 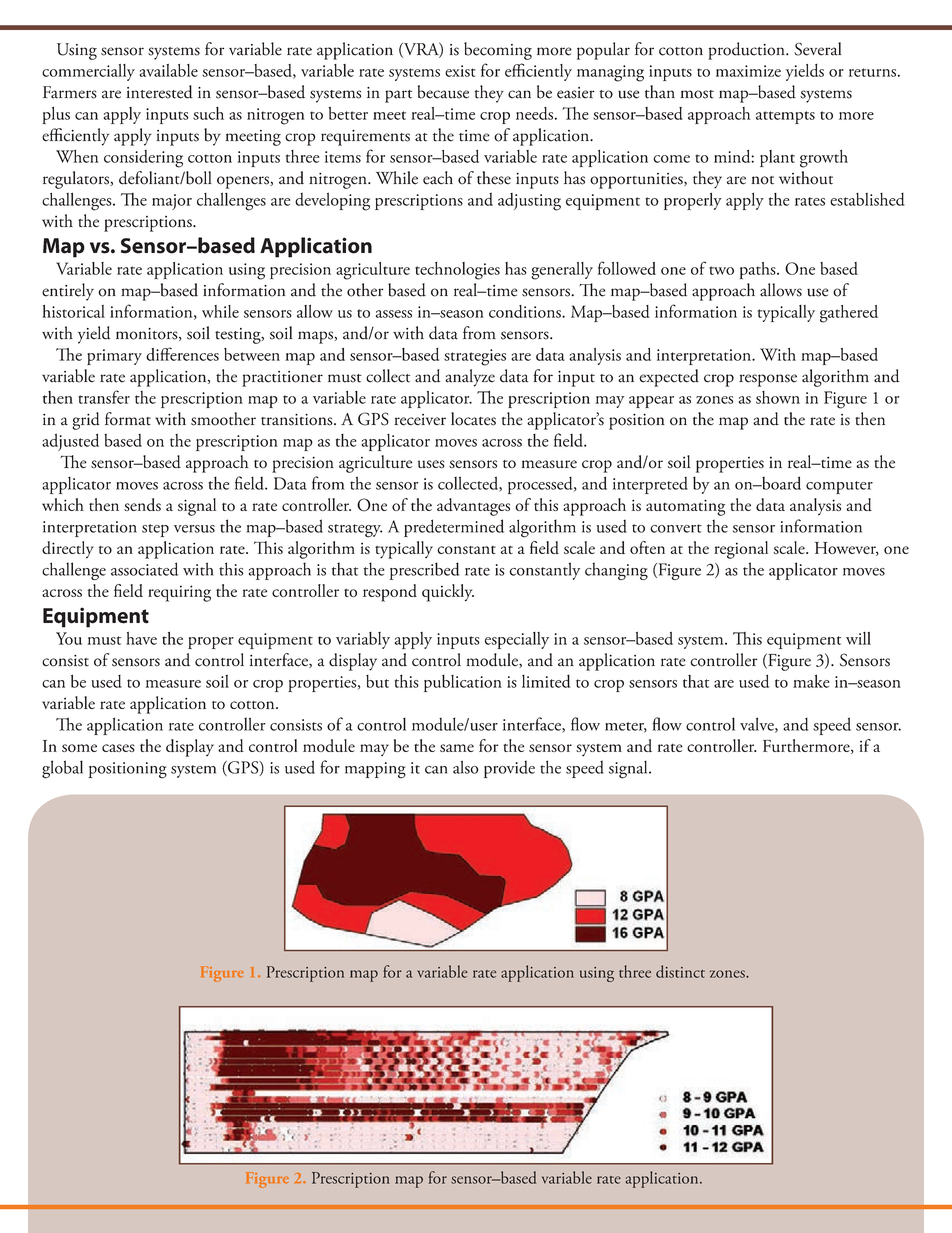 What do you see at coordinates (141, 638) in the image?
I see `have` at bounding box center [141, 638].
